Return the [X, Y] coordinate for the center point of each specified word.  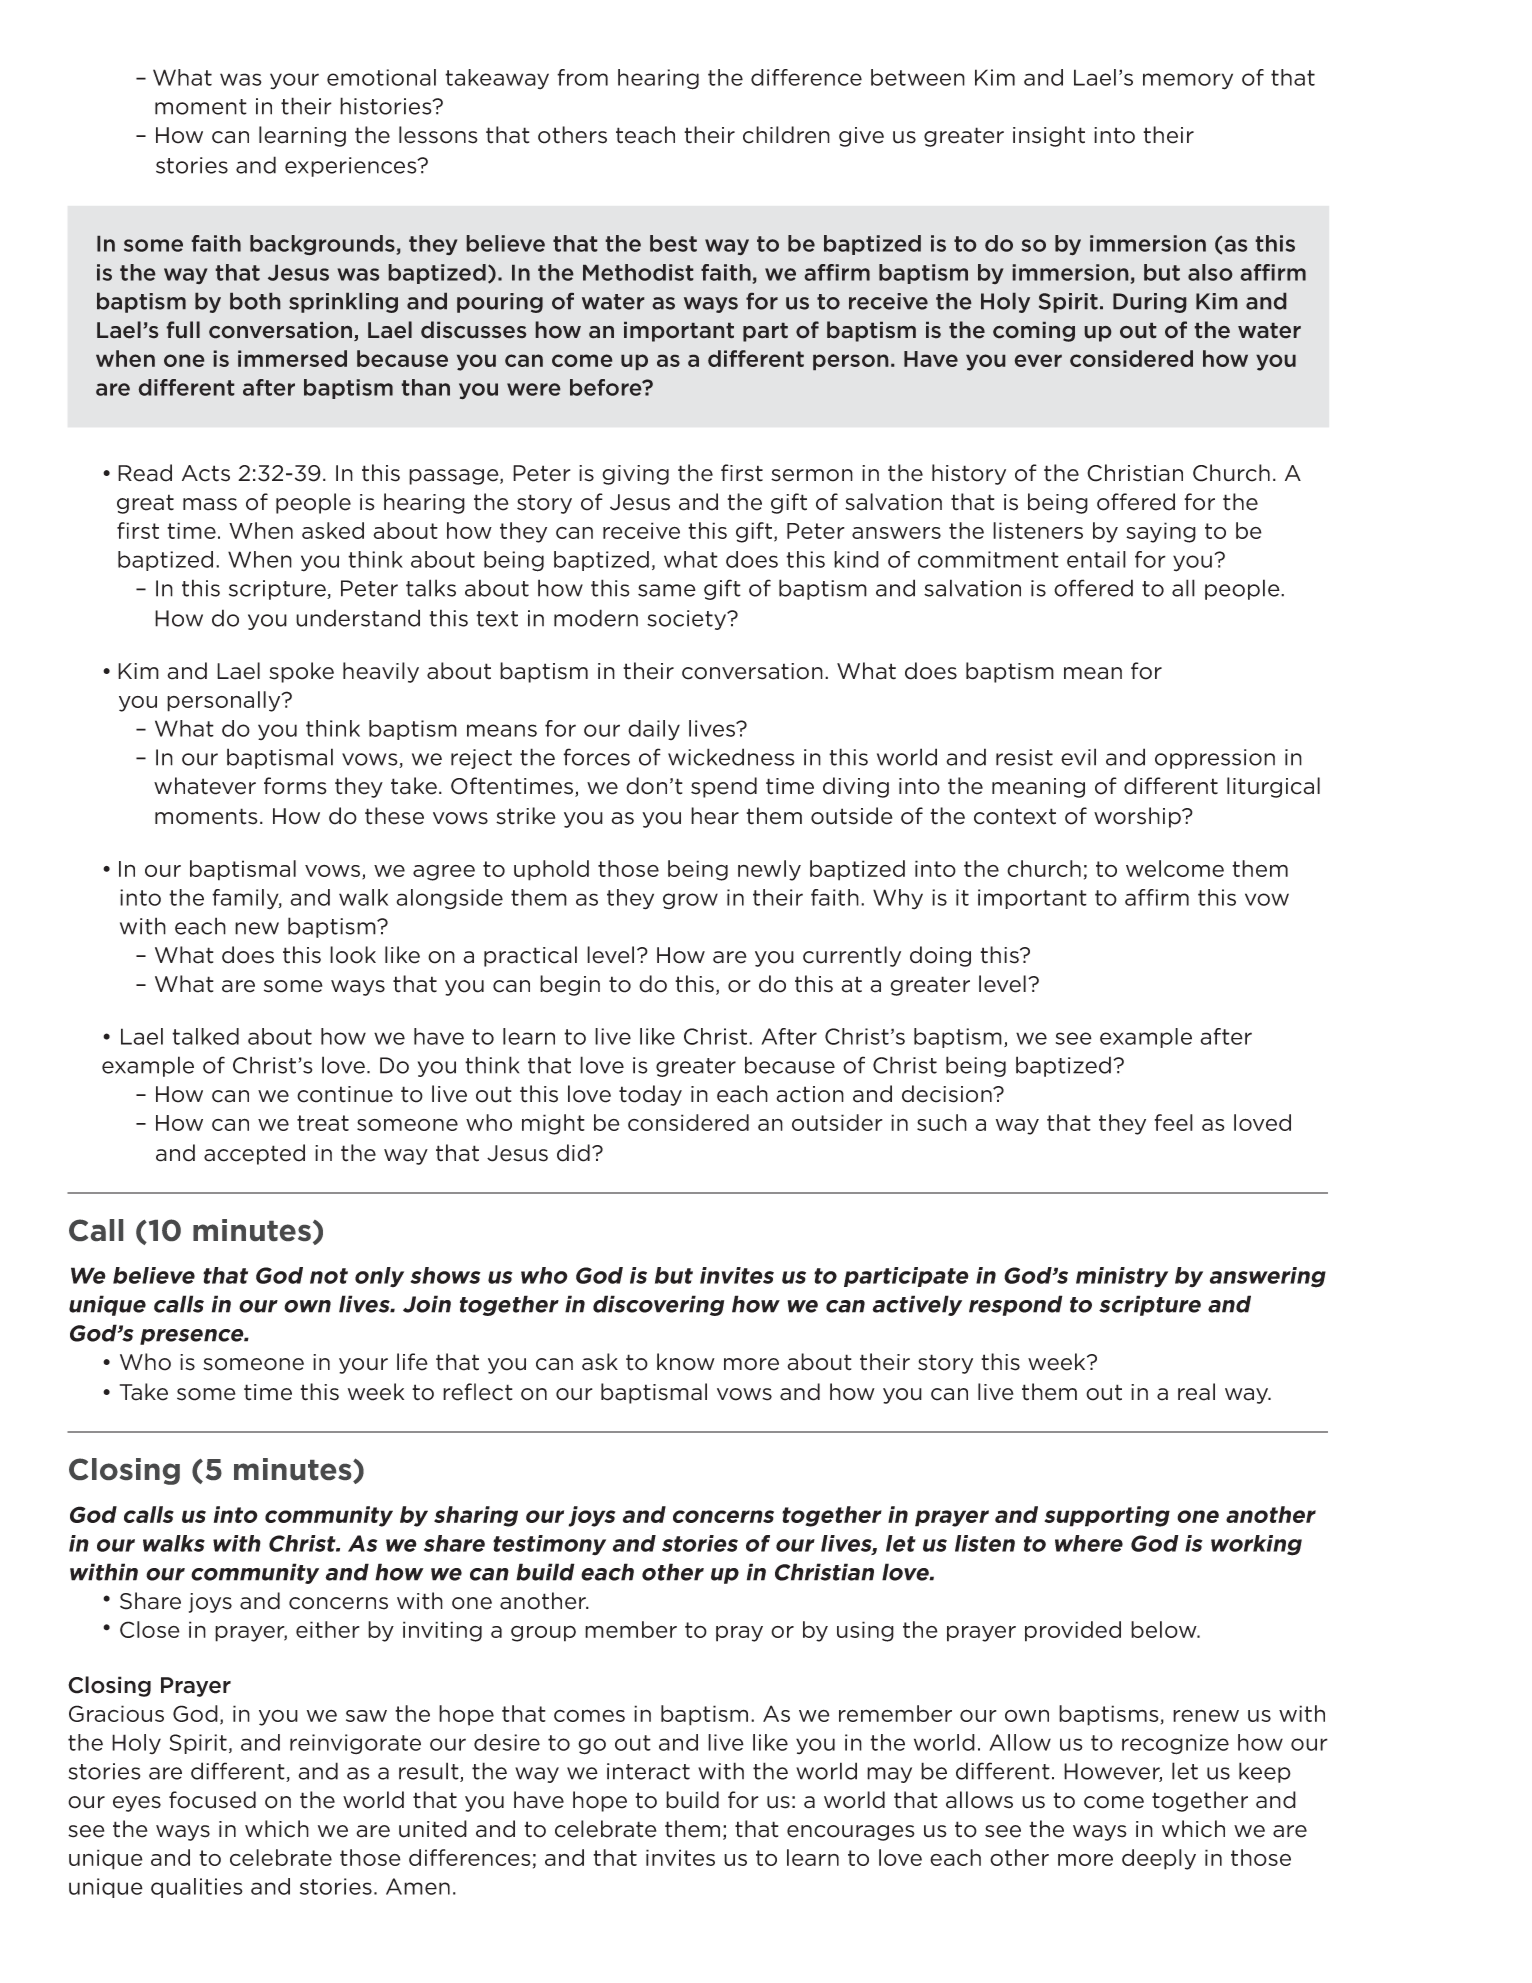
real [1196, 1392]
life [412, 1362]
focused [212, 1800]
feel [1173, 1122]
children [786, 135]
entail [1096, 559]
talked [205, 1036]
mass [210, 504]
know [686, 1362]
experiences [352, 167]
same [667, 590]
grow [690, 901]
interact [648, 1771]
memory [1188, 81]
